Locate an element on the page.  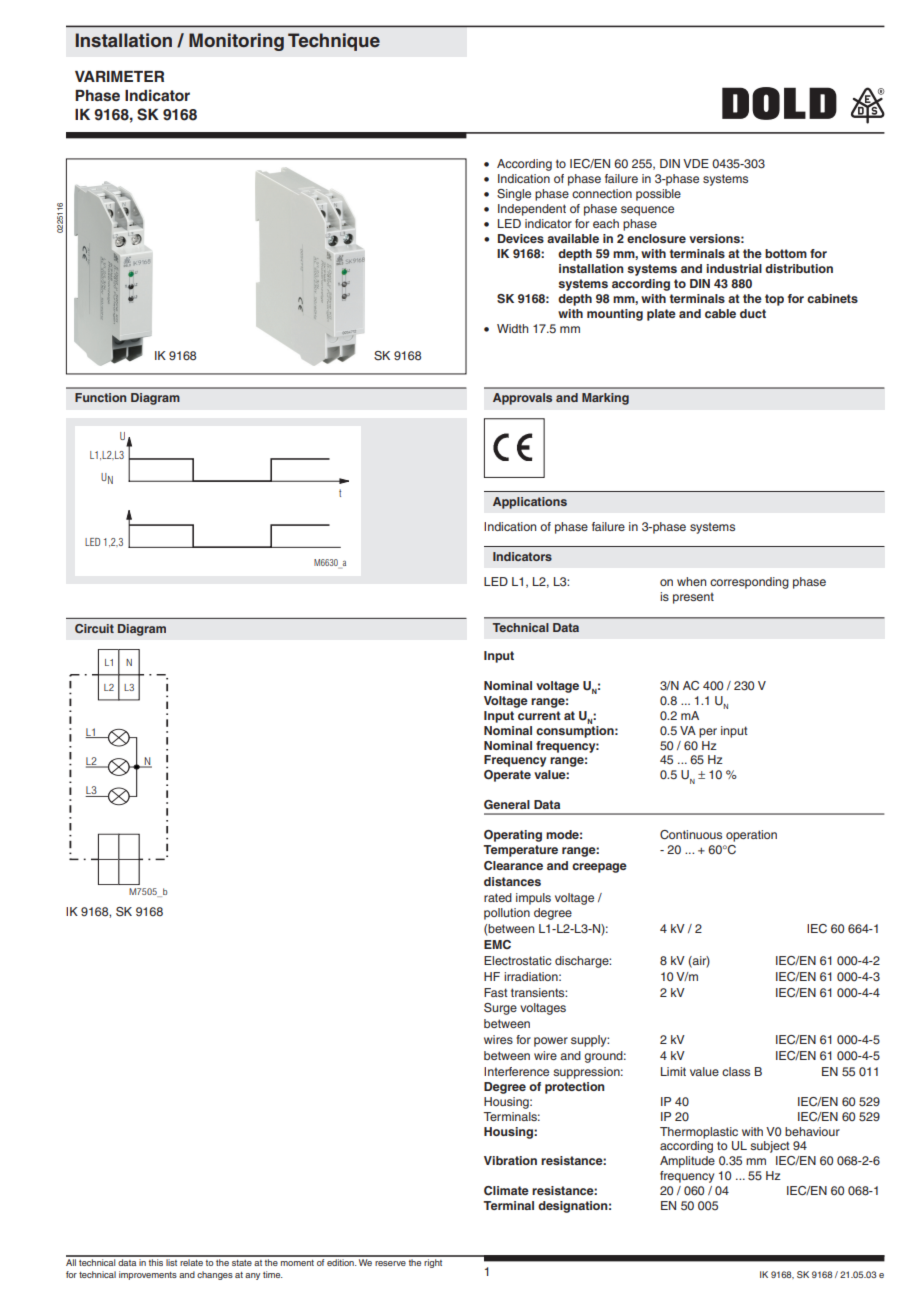
Function is located at coordinates (100, 397).
